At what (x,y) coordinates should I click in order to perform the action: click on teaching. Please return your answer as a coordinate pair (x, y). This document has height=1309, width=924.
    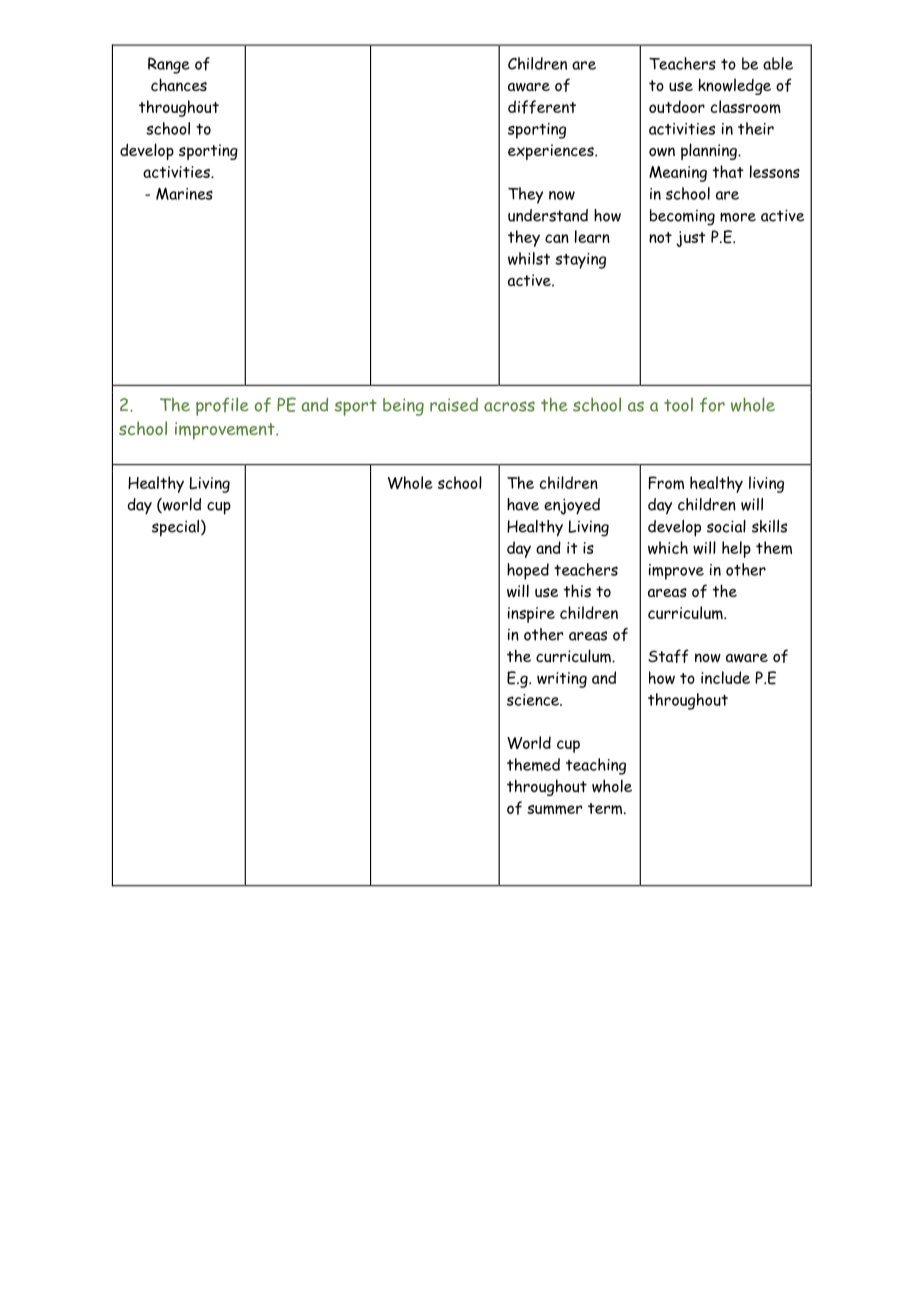
    Looking at the image, I should click on (596, 766).
